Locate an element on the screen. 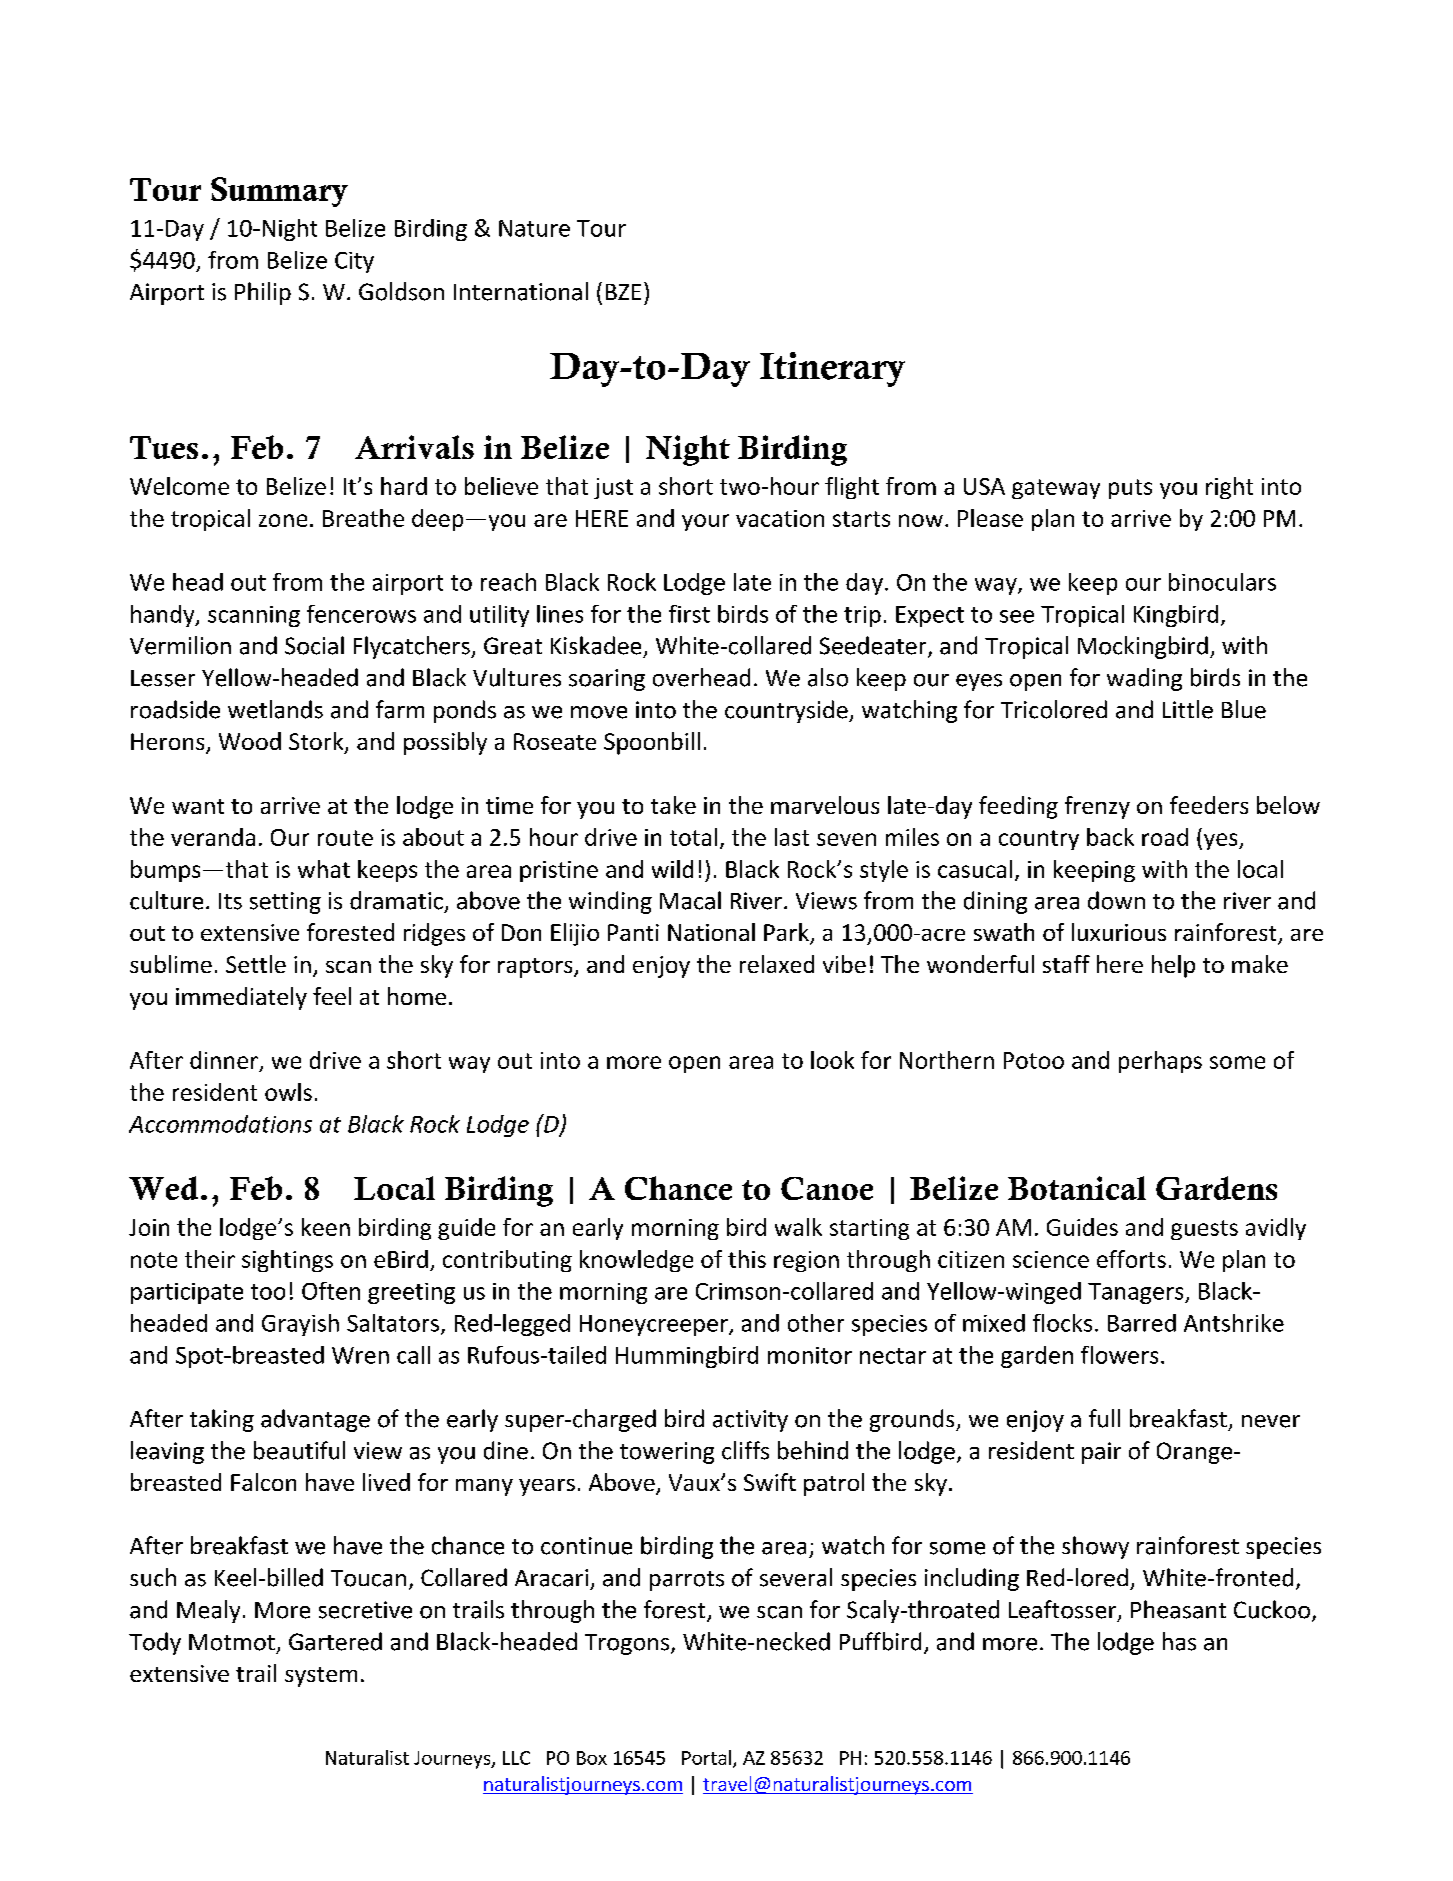  Barred is located at coordinates (1142, 1323).
